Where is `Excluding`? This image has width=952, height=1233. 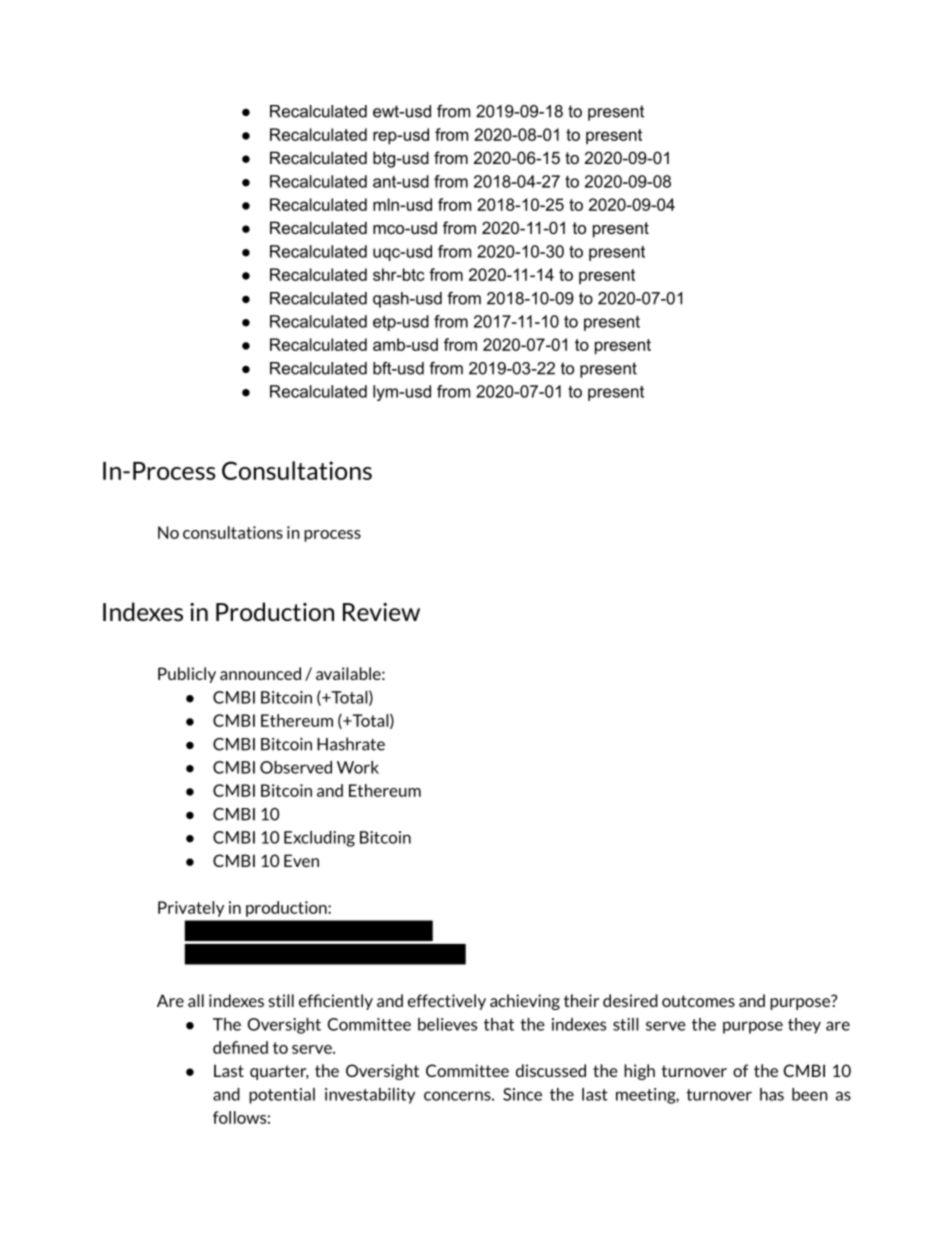 Excluding is located at coordinates (319, 839).
